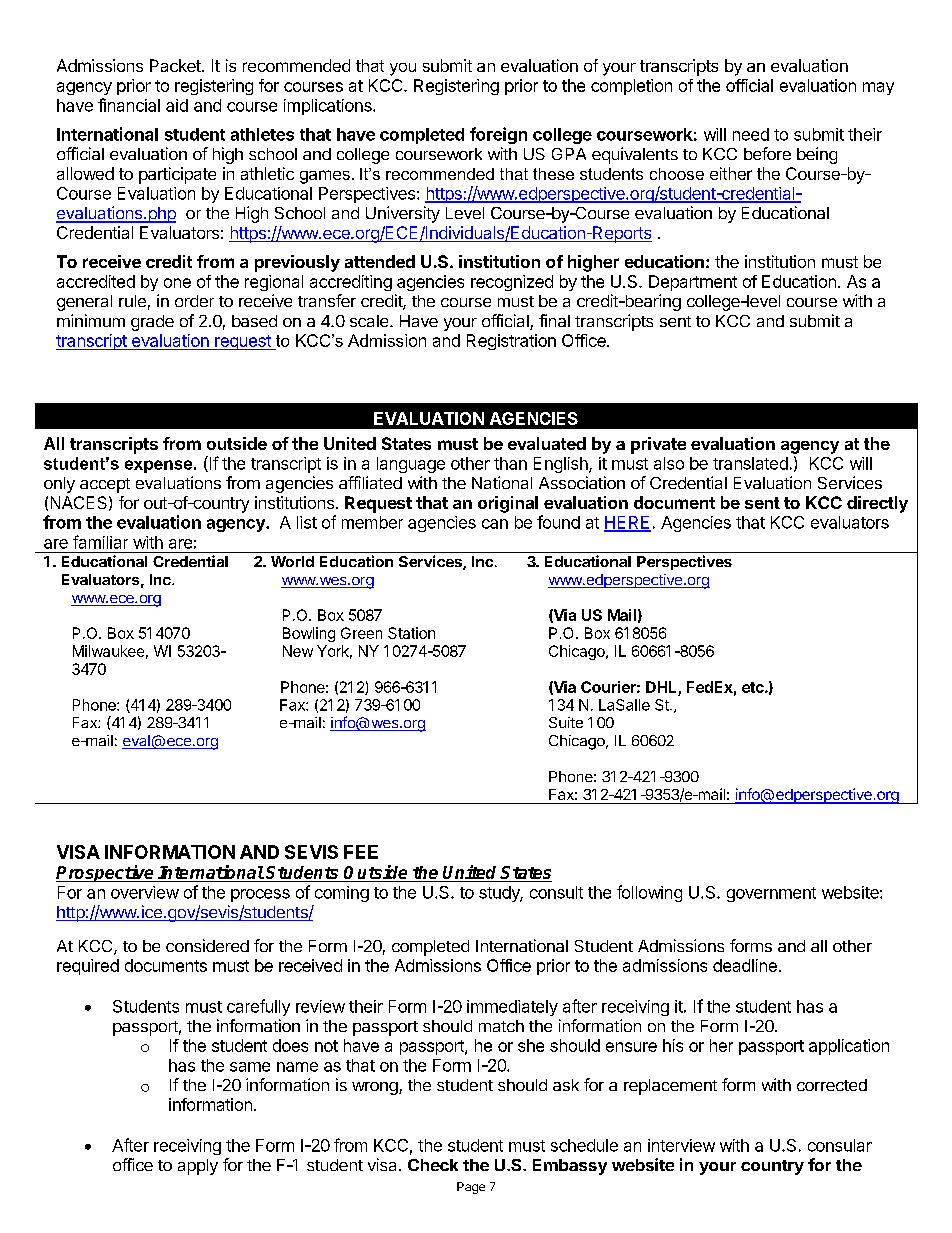 The height and width of the document is (1233, 952). What do you see at coordinates (754, 687) in the document?
I see `etc` at bounding box center [754, 687].
